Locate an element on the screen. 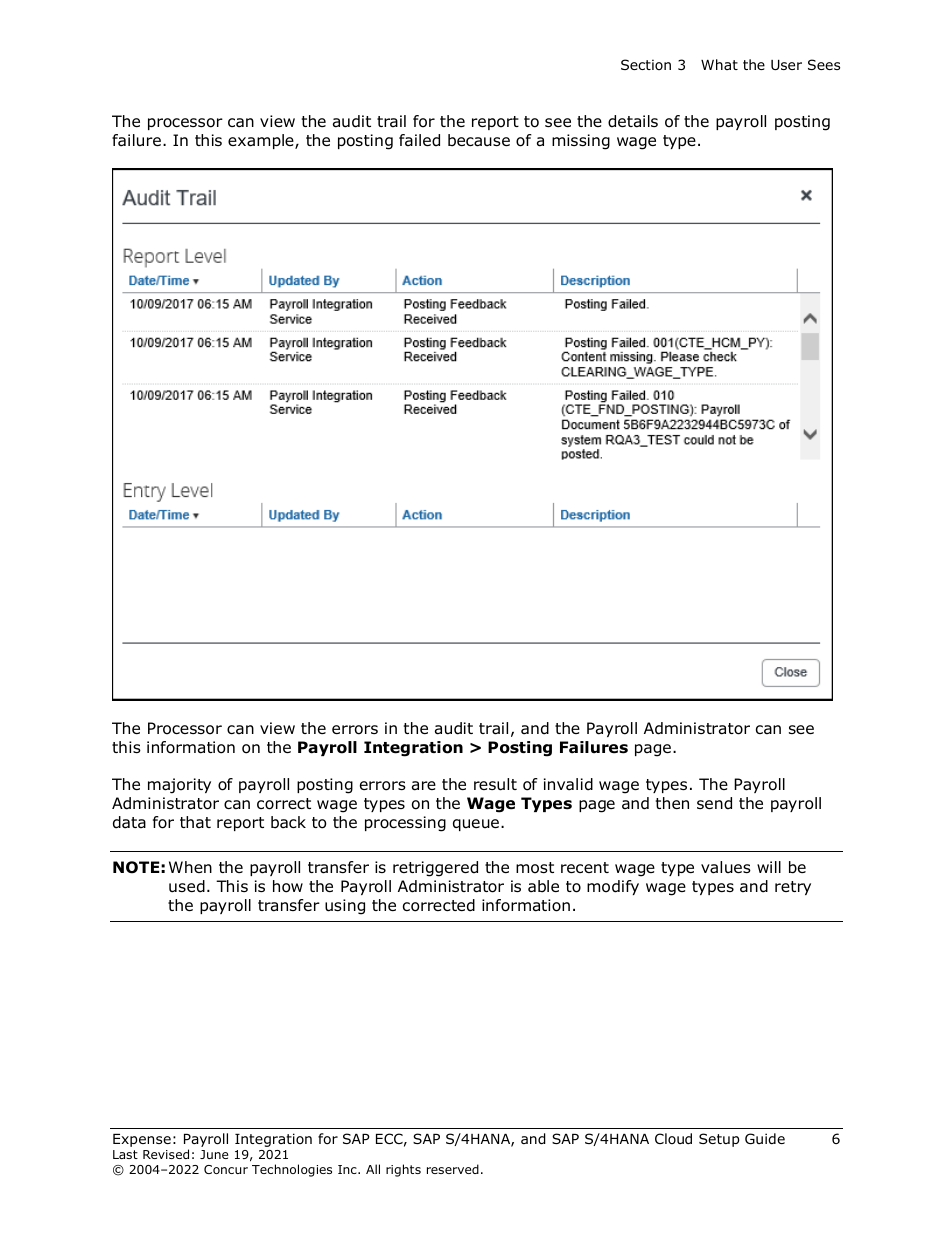 The width and height of the screenshot is (952, 1233). Setup is located at coordinates (719, 1140).
